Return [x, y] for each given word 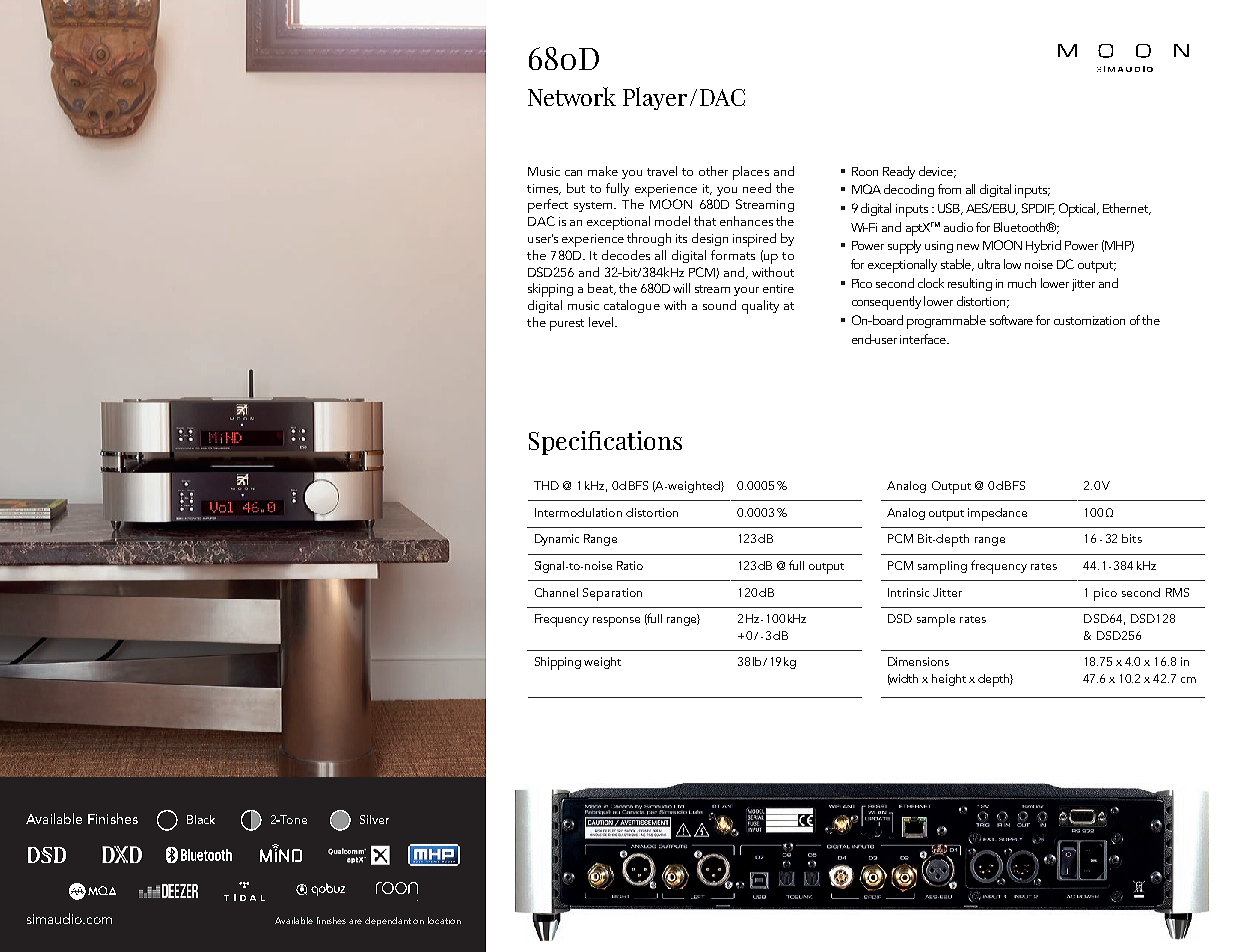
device [937, 172]
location [444, 920]
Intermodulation [578, 512]
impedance [997, 514]
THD [546, 485]
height [949, 680]
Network [572, 96]
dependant [389, 921]
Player [655, 98]
